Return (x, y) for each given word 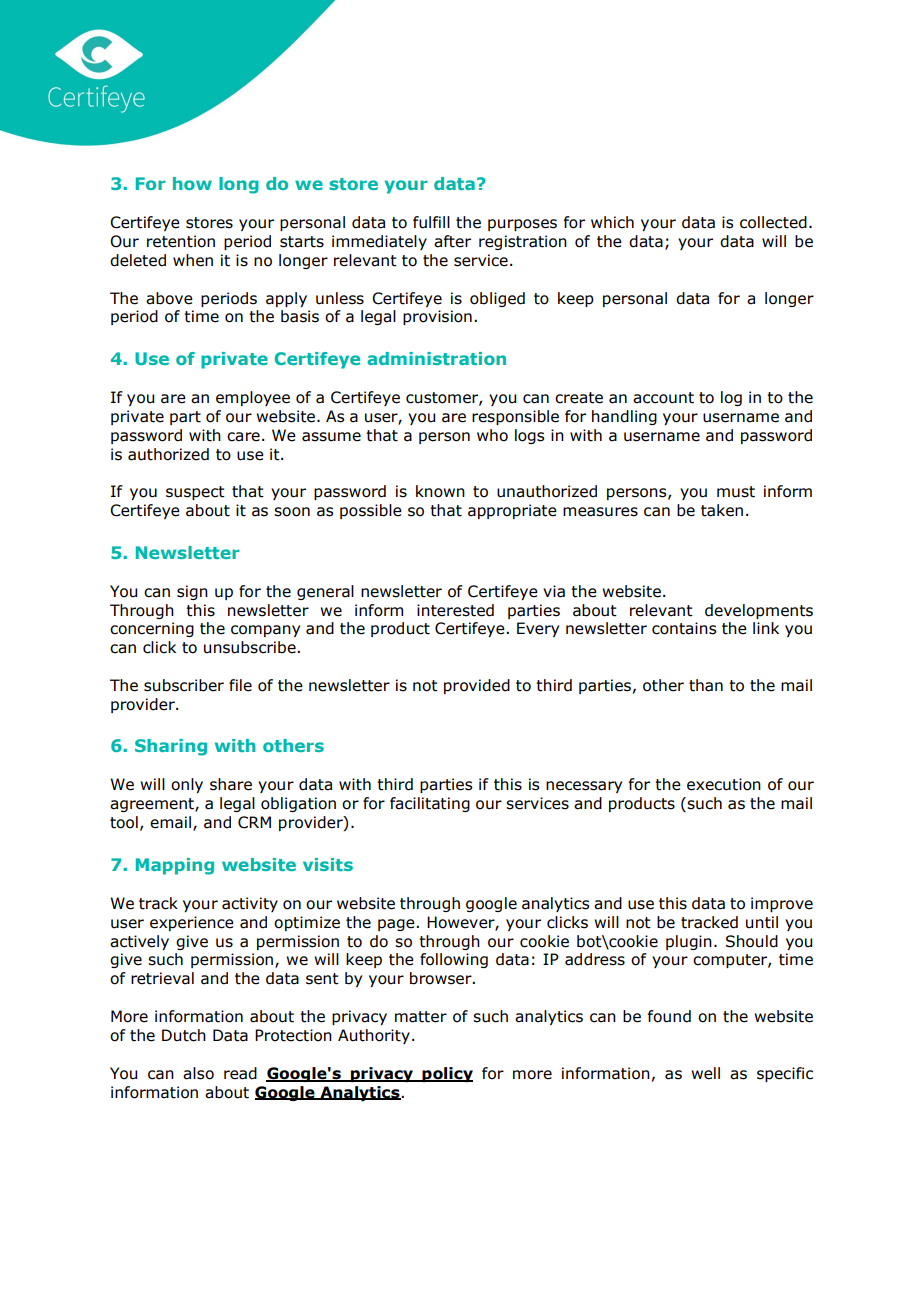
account (663, 398)
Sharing (171, 747)
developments (759, 611)
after (452, 241)
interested (455, 610)
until (762, 922)
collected (773, 222)
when (193, 260)
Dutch (184, 1035)
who (492, 435)
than (706, 685)
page (397, 925)
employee (253, 398)
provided (477, 686)
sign (192, 592)
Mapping (175, 866)
